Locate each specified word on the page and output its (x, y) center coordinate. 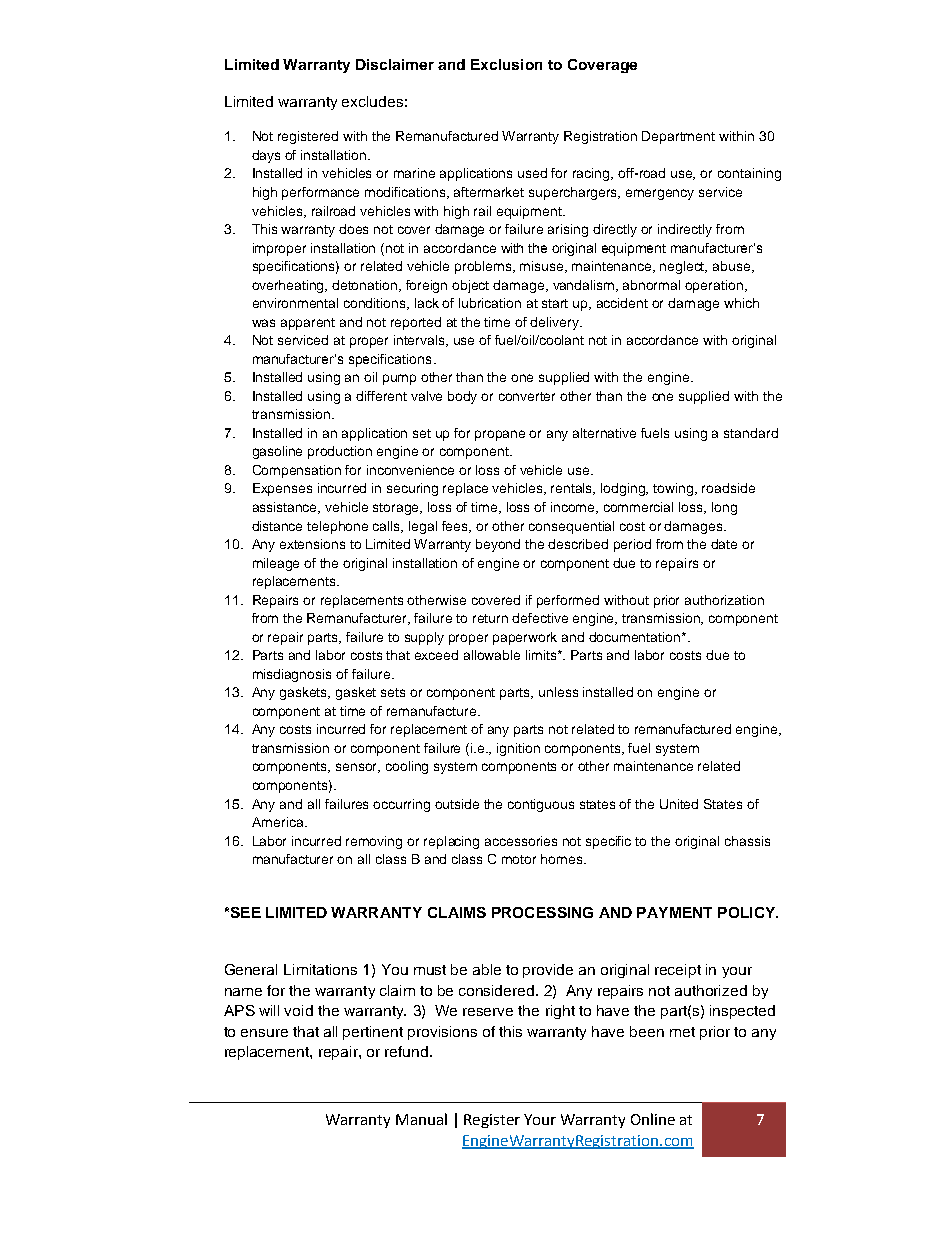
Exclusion (506, 64)
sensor (358, 768)
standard (751, 433)
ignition (518, 749)
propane (500, 435)
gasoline (277, 452)
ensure (264, 1033)
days (266, 156)
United (679, 804)
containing (749, 174)
